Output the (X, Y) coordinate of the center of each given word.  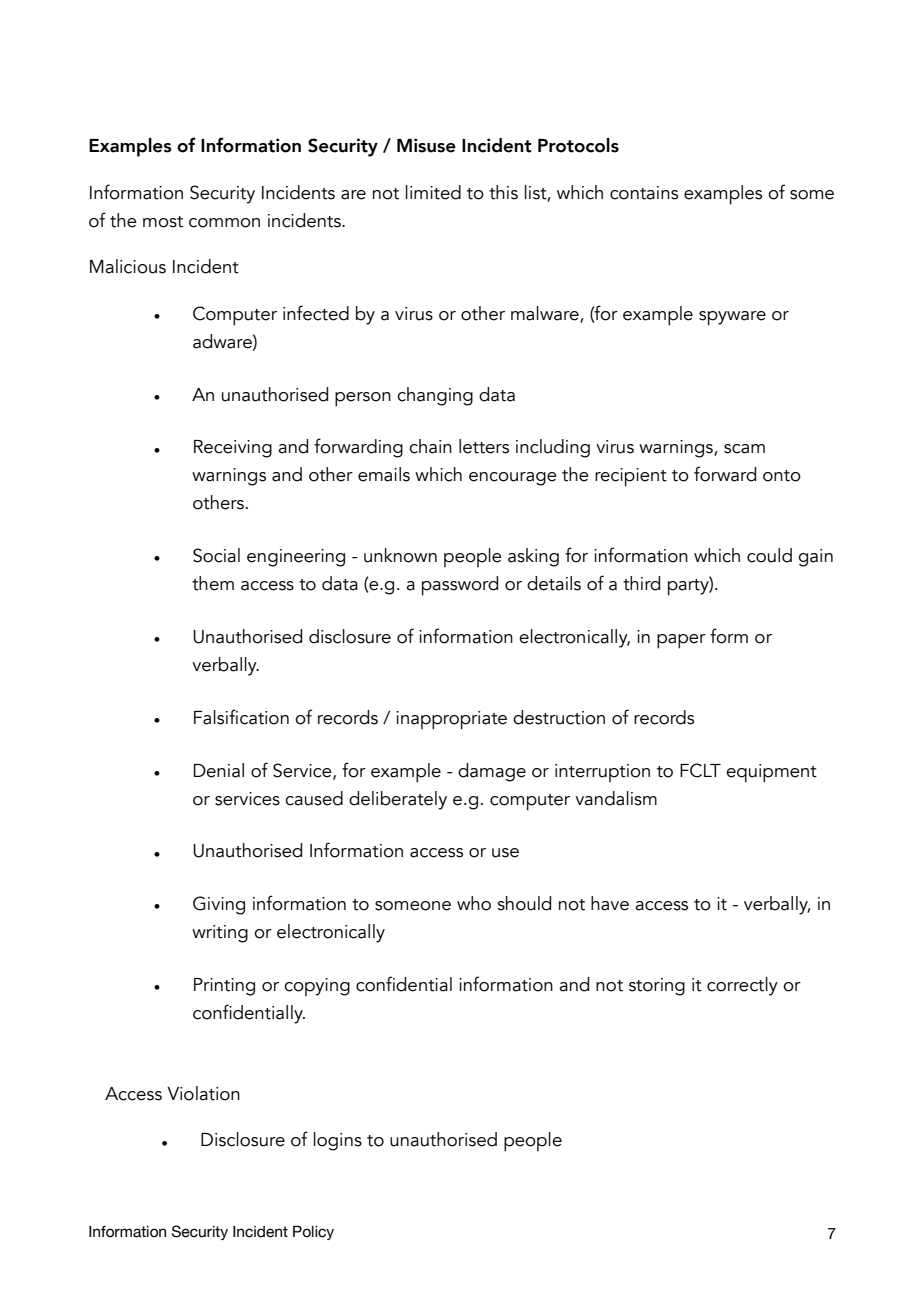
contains (644, 193)
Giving (219, 905)
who (474, 903)
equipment (771, 773)
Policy (313, 1232)
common (224, 223)
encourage (513, 479)
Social (216, 555)
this (503, 192)
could (769, 555)
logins (338, 1141)
